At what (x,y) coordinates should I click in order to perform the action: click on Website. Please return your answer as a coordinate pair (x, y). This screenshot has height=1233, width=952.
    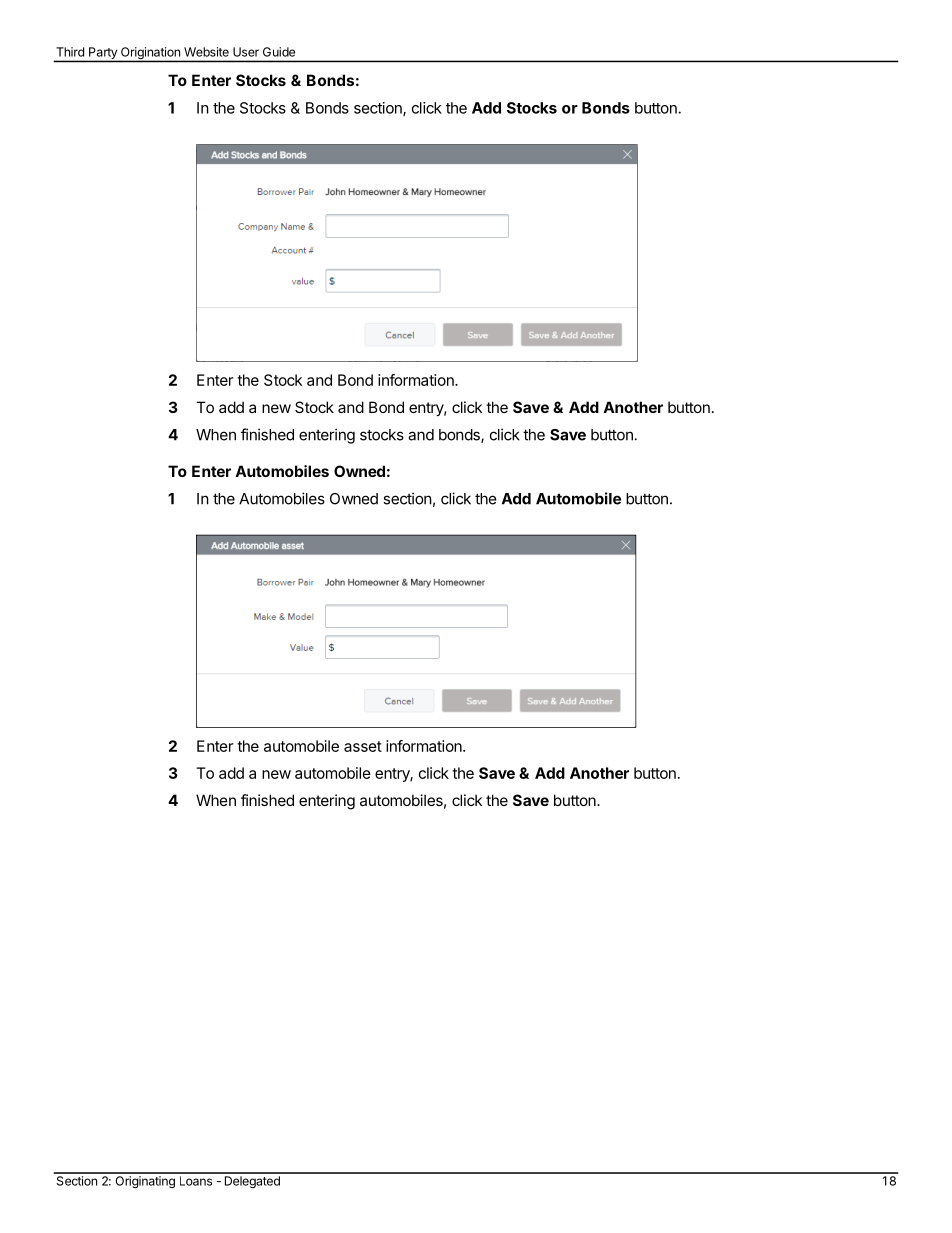
    Looking at the image, I should click on (206, 52).
